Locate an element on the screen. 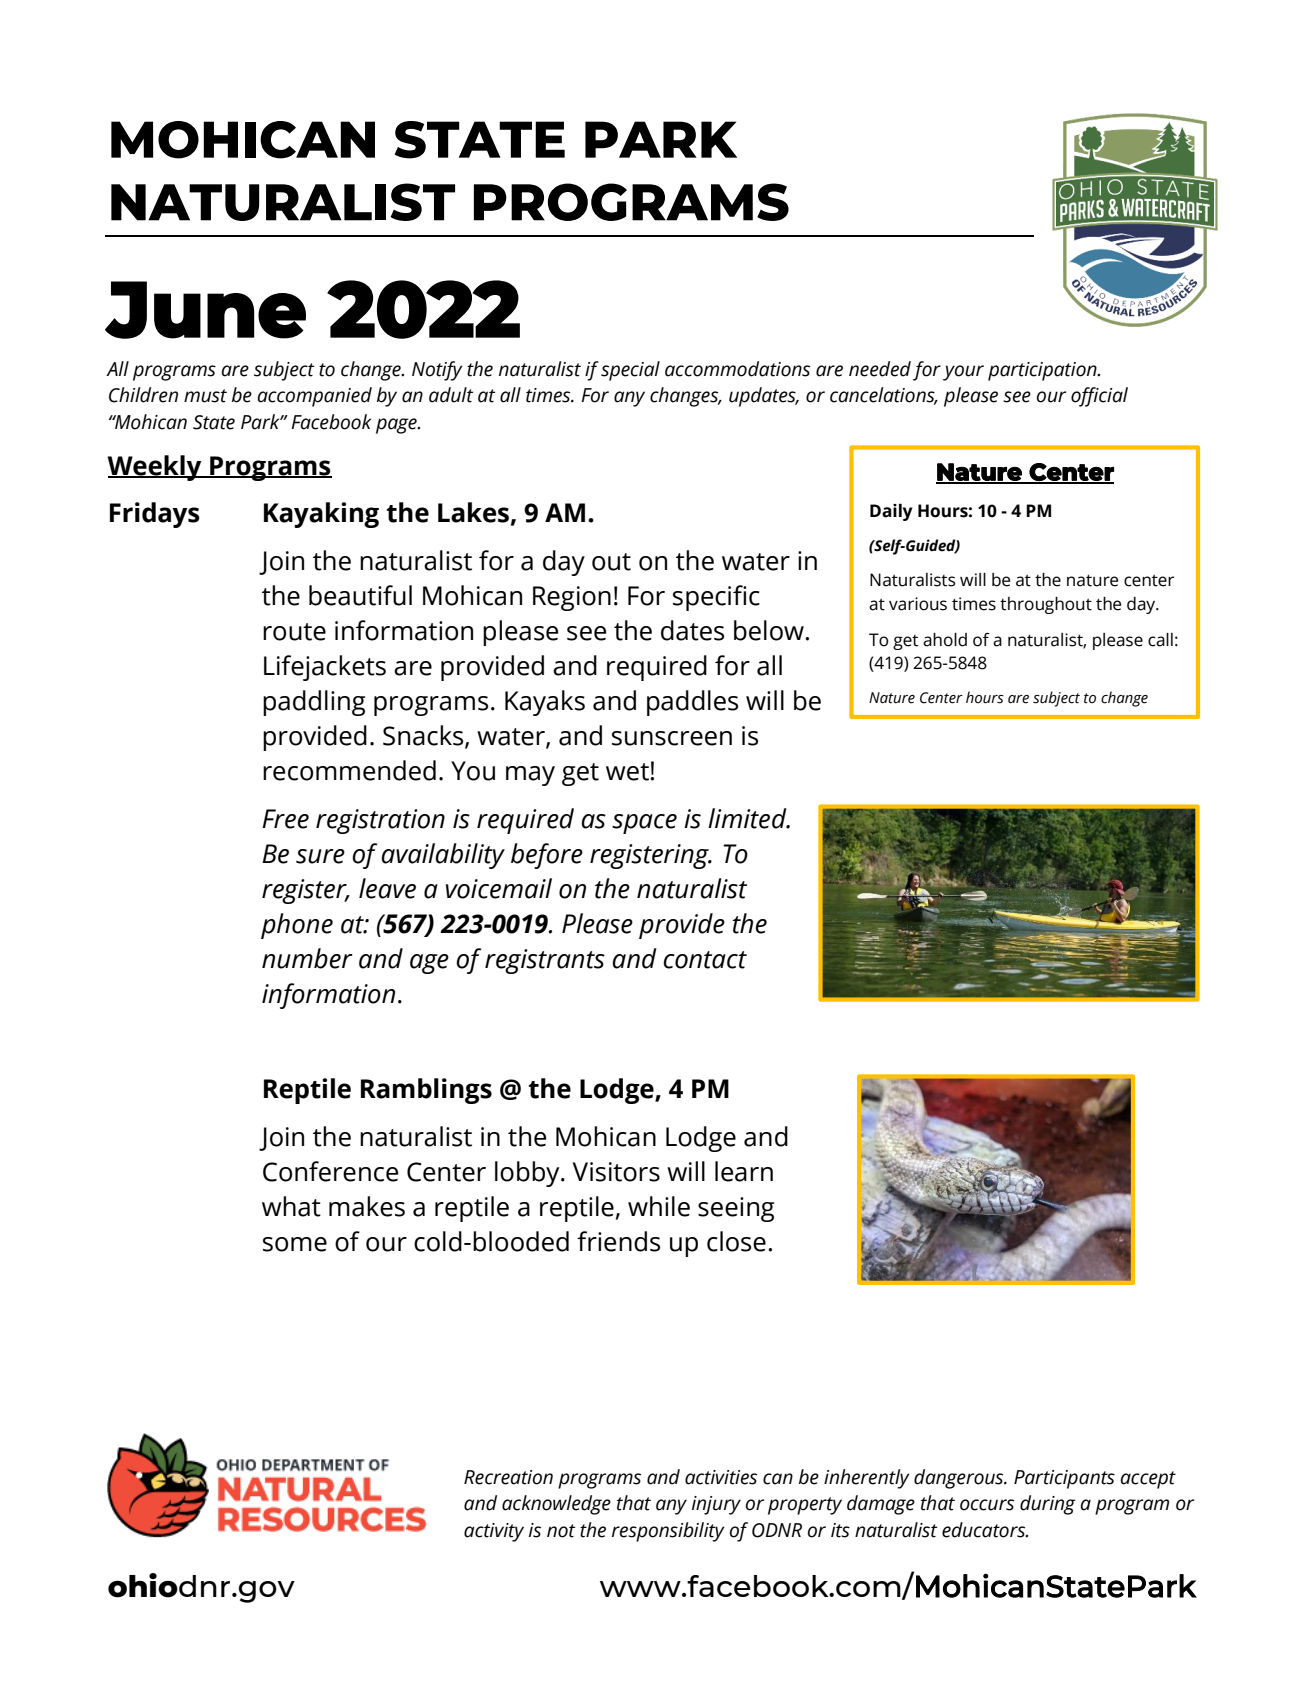 Image resolution: width=1309 pixels, height=1694 pixels. participation is located at coordinates (1043, 371).
